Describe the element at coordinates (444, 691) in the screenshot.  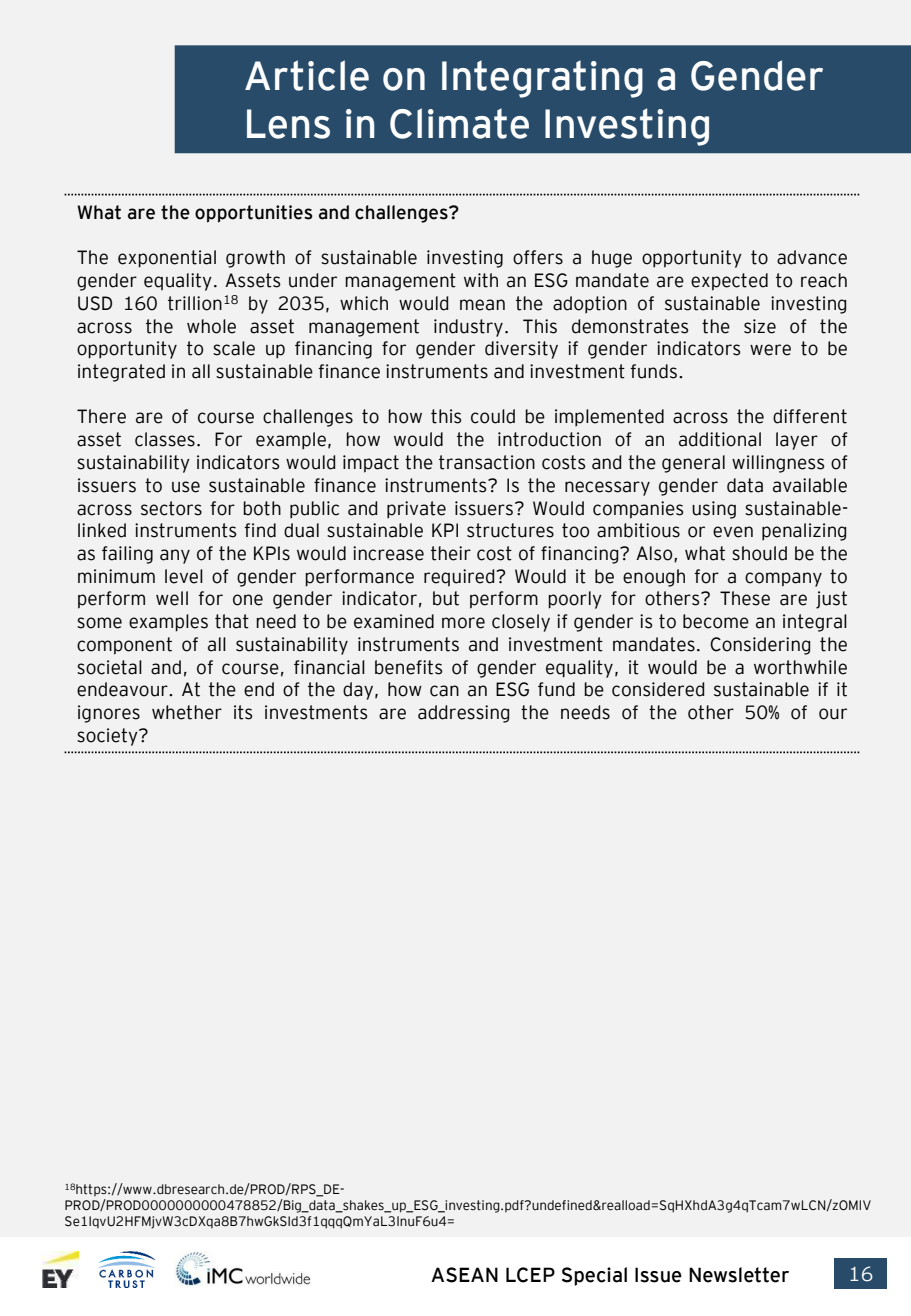
I see `can` at that location.
